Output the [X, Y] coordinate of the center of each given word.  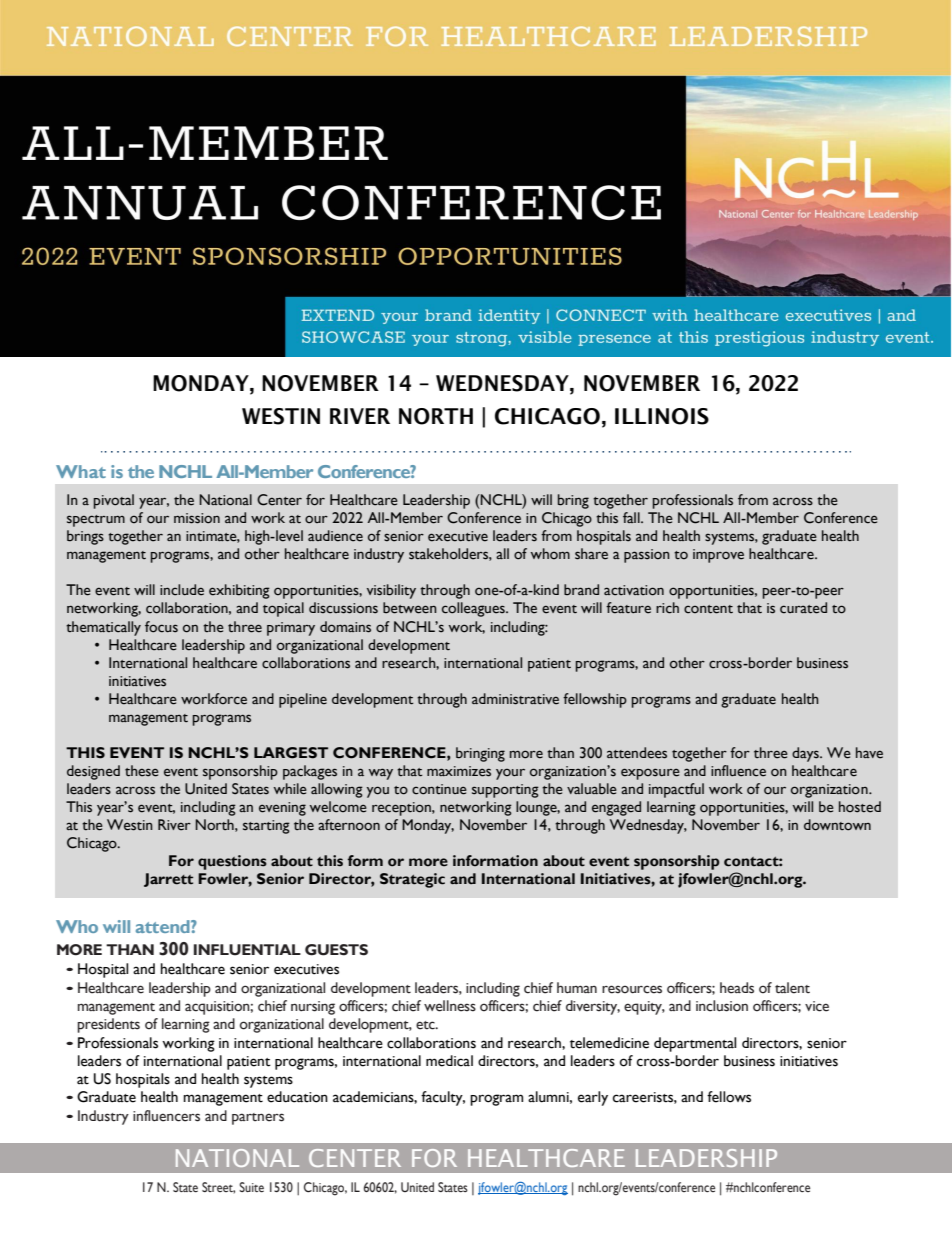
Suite [251, 1187]
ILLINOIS [662, 416]
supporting [505, 791]
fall [632, 517]
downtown [837, 825]
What [81, 471]
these [142, 771]
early [593, 1098]
